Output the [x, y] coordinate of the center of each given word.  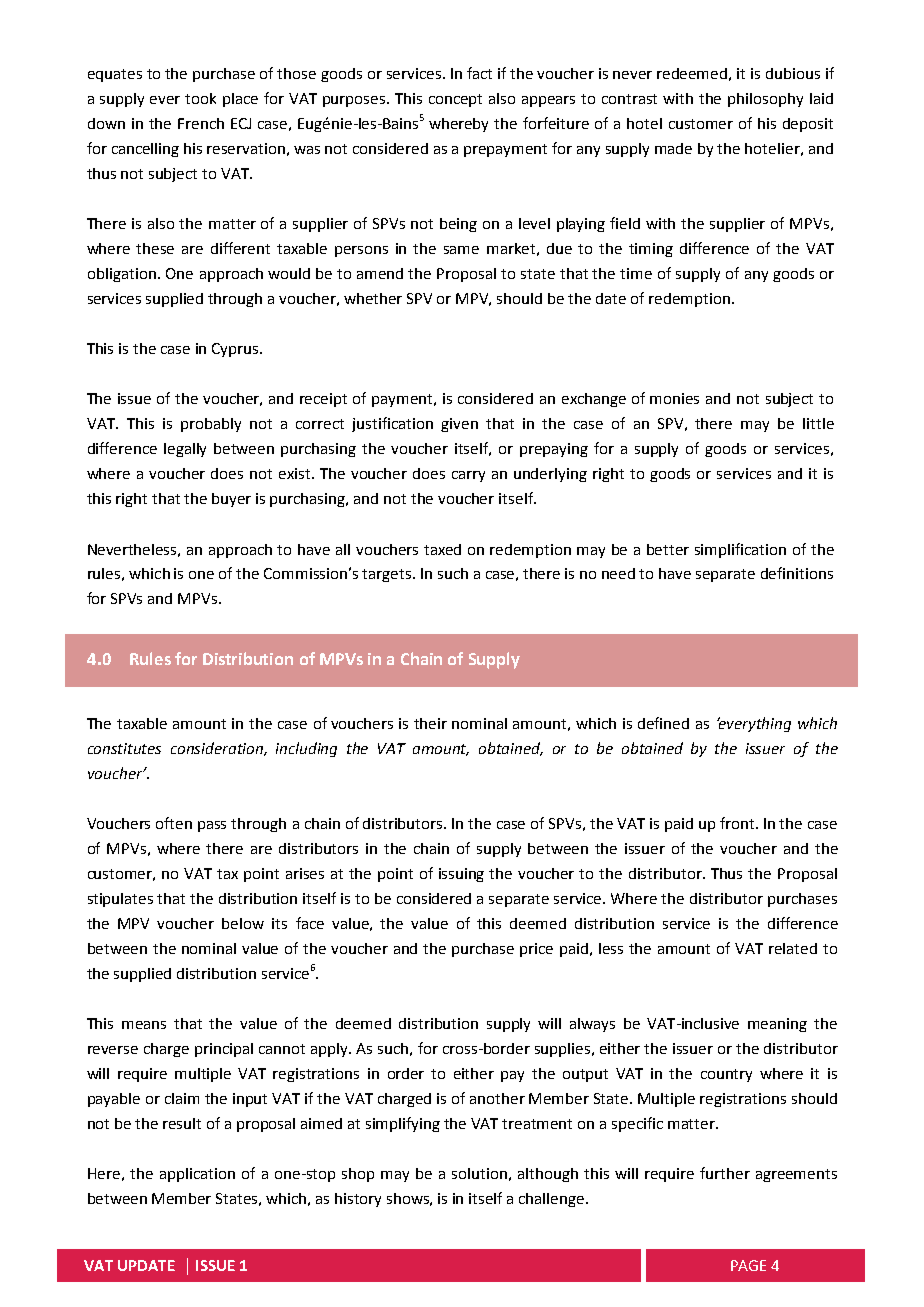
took [200, 98]
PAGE [748, 1265]
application [197, 1175]
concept [455, 100]
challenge [553, 1200]
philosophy [765, 100]
